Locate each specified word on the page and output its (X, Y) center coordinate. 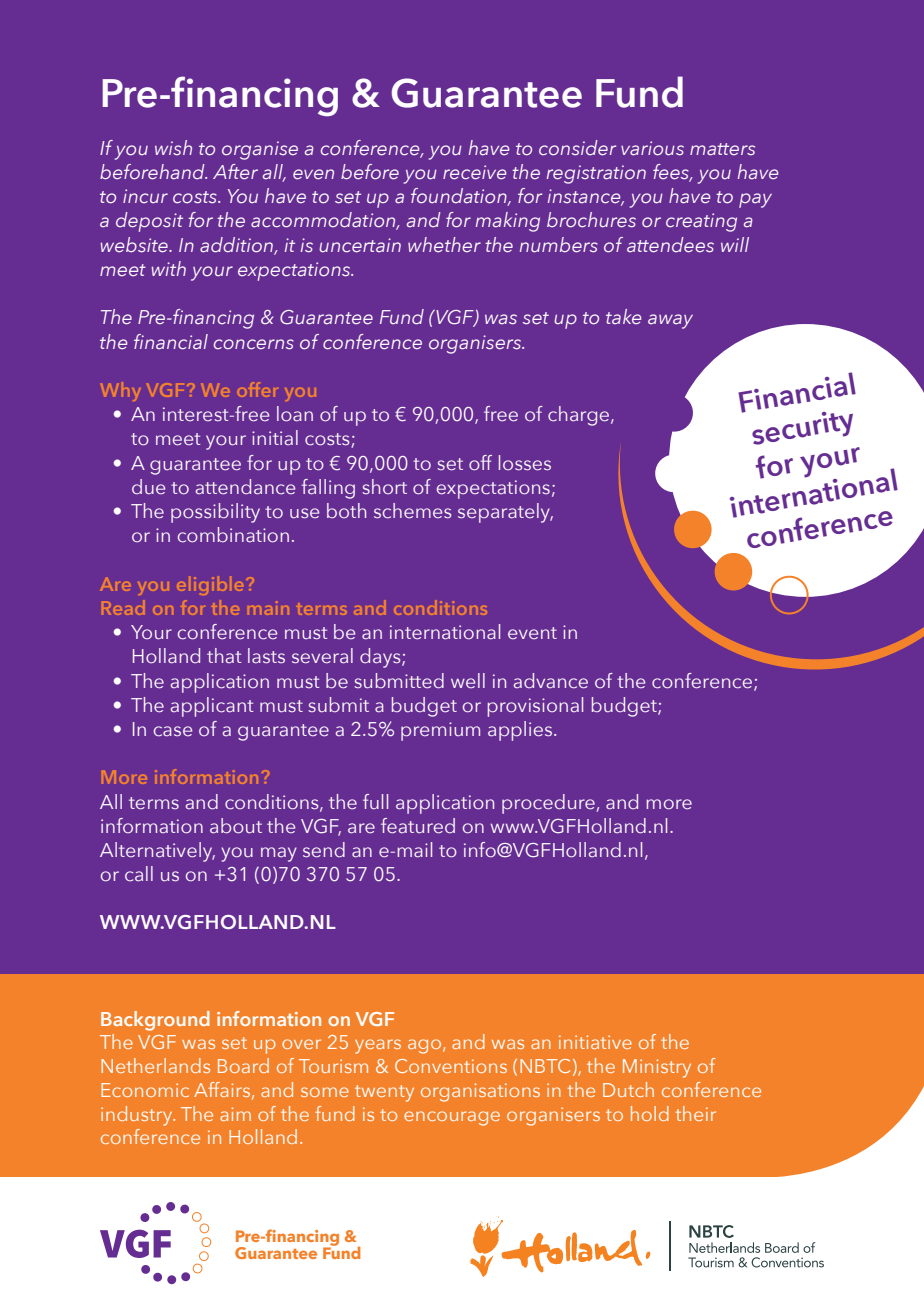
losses (525, 463)
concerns (254, 344)
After (235, 171)
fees (672, 173)
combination (233, 535)
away (670, 321)
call (139, 874)
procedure (548, 804)
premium (440, 731)
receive (474, 172)
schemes (412, 511)
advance (551, 681)
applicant (212, 707)
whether (444, 244)
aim (235, 1114)
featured (418, 826)
